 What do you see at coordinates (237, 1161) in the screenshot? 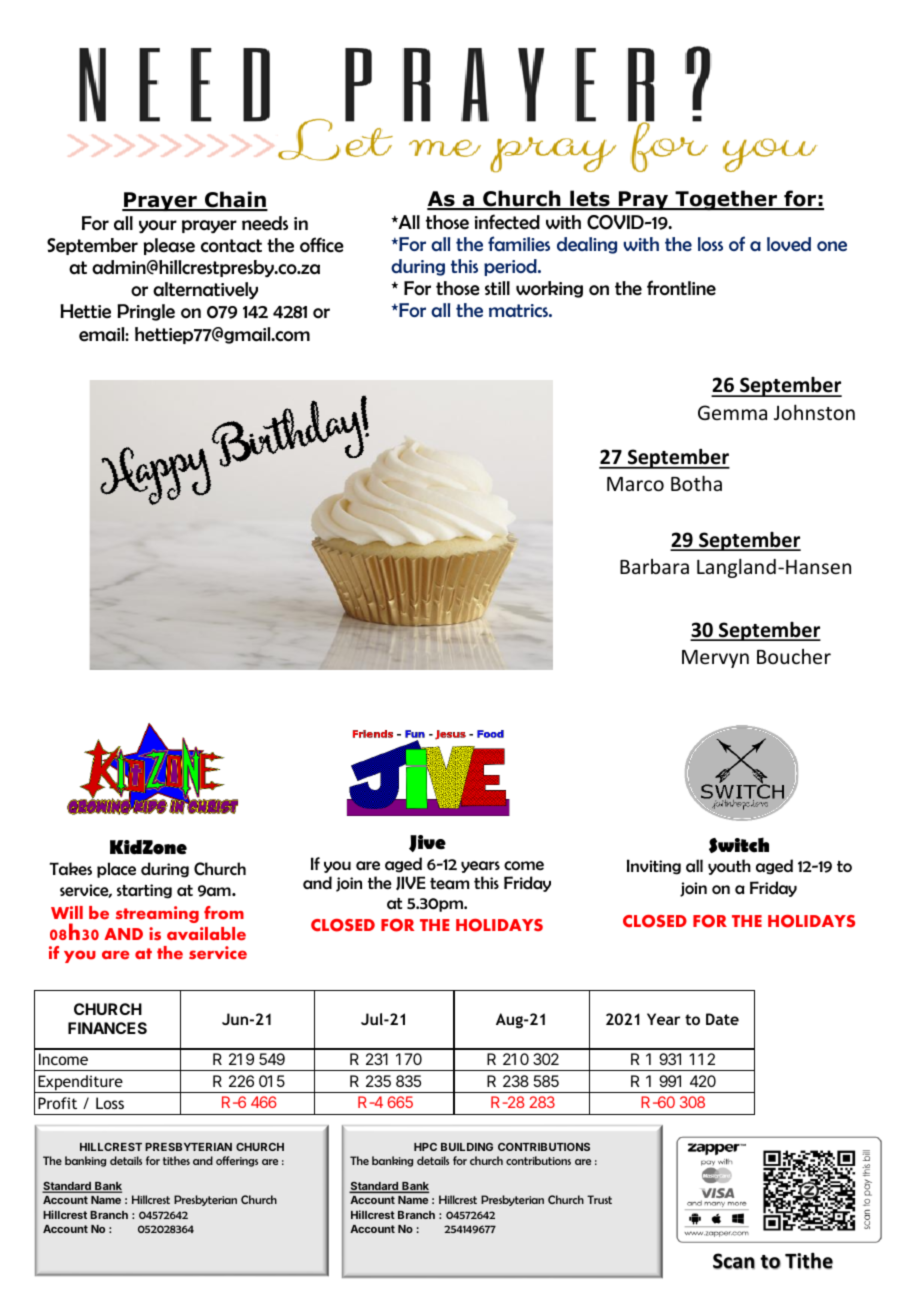
I see `offerings` at bounding box center [237, 1161].
